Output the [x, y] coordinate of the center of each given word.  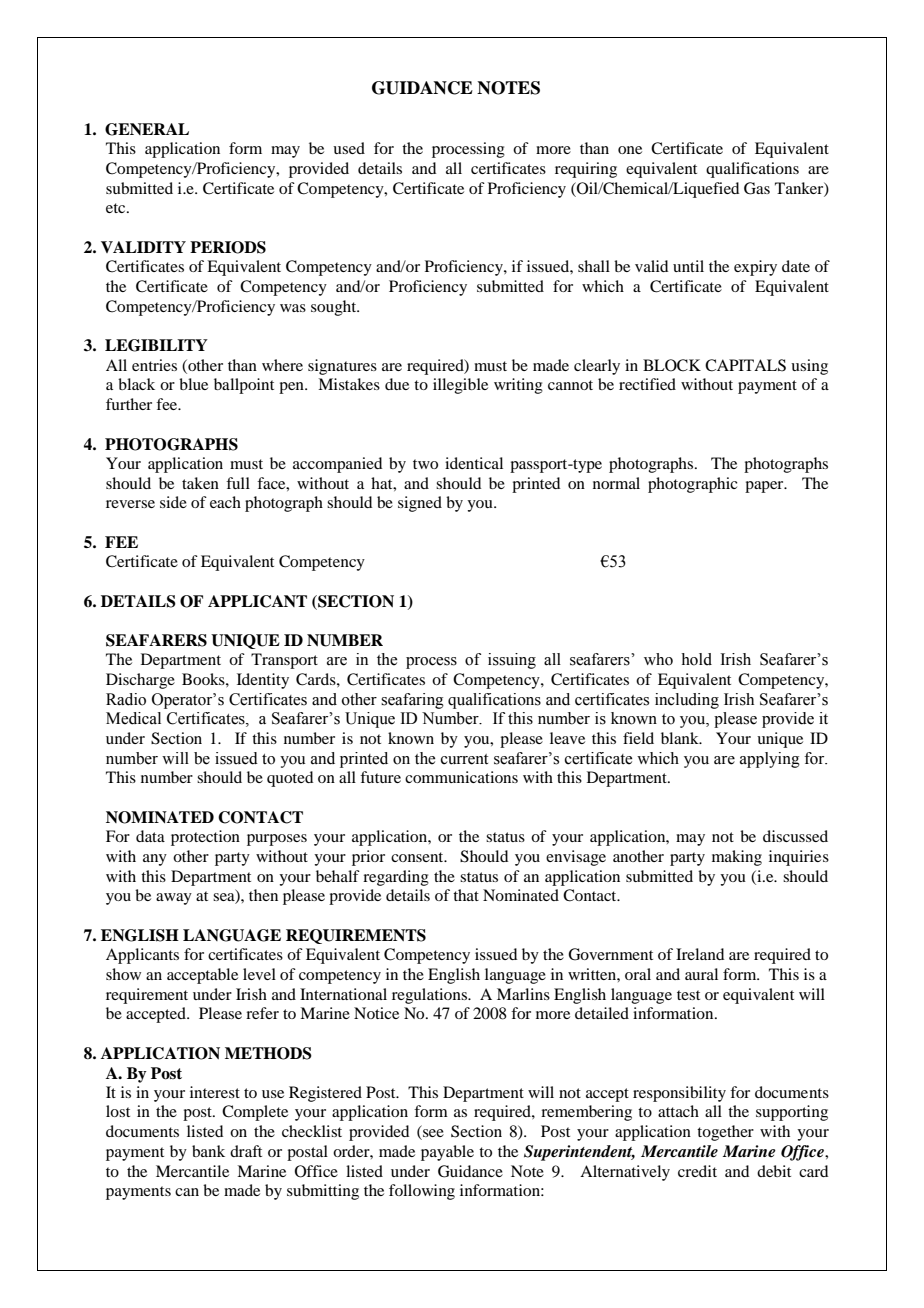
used [349, 148]
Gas [757, 188]
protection [205, 838]
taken [200, 483]
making [737, 858]
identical [474, 463]
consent [418, 857]
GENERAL [147, 129]
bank [208, 1151]
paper [765, 487]
